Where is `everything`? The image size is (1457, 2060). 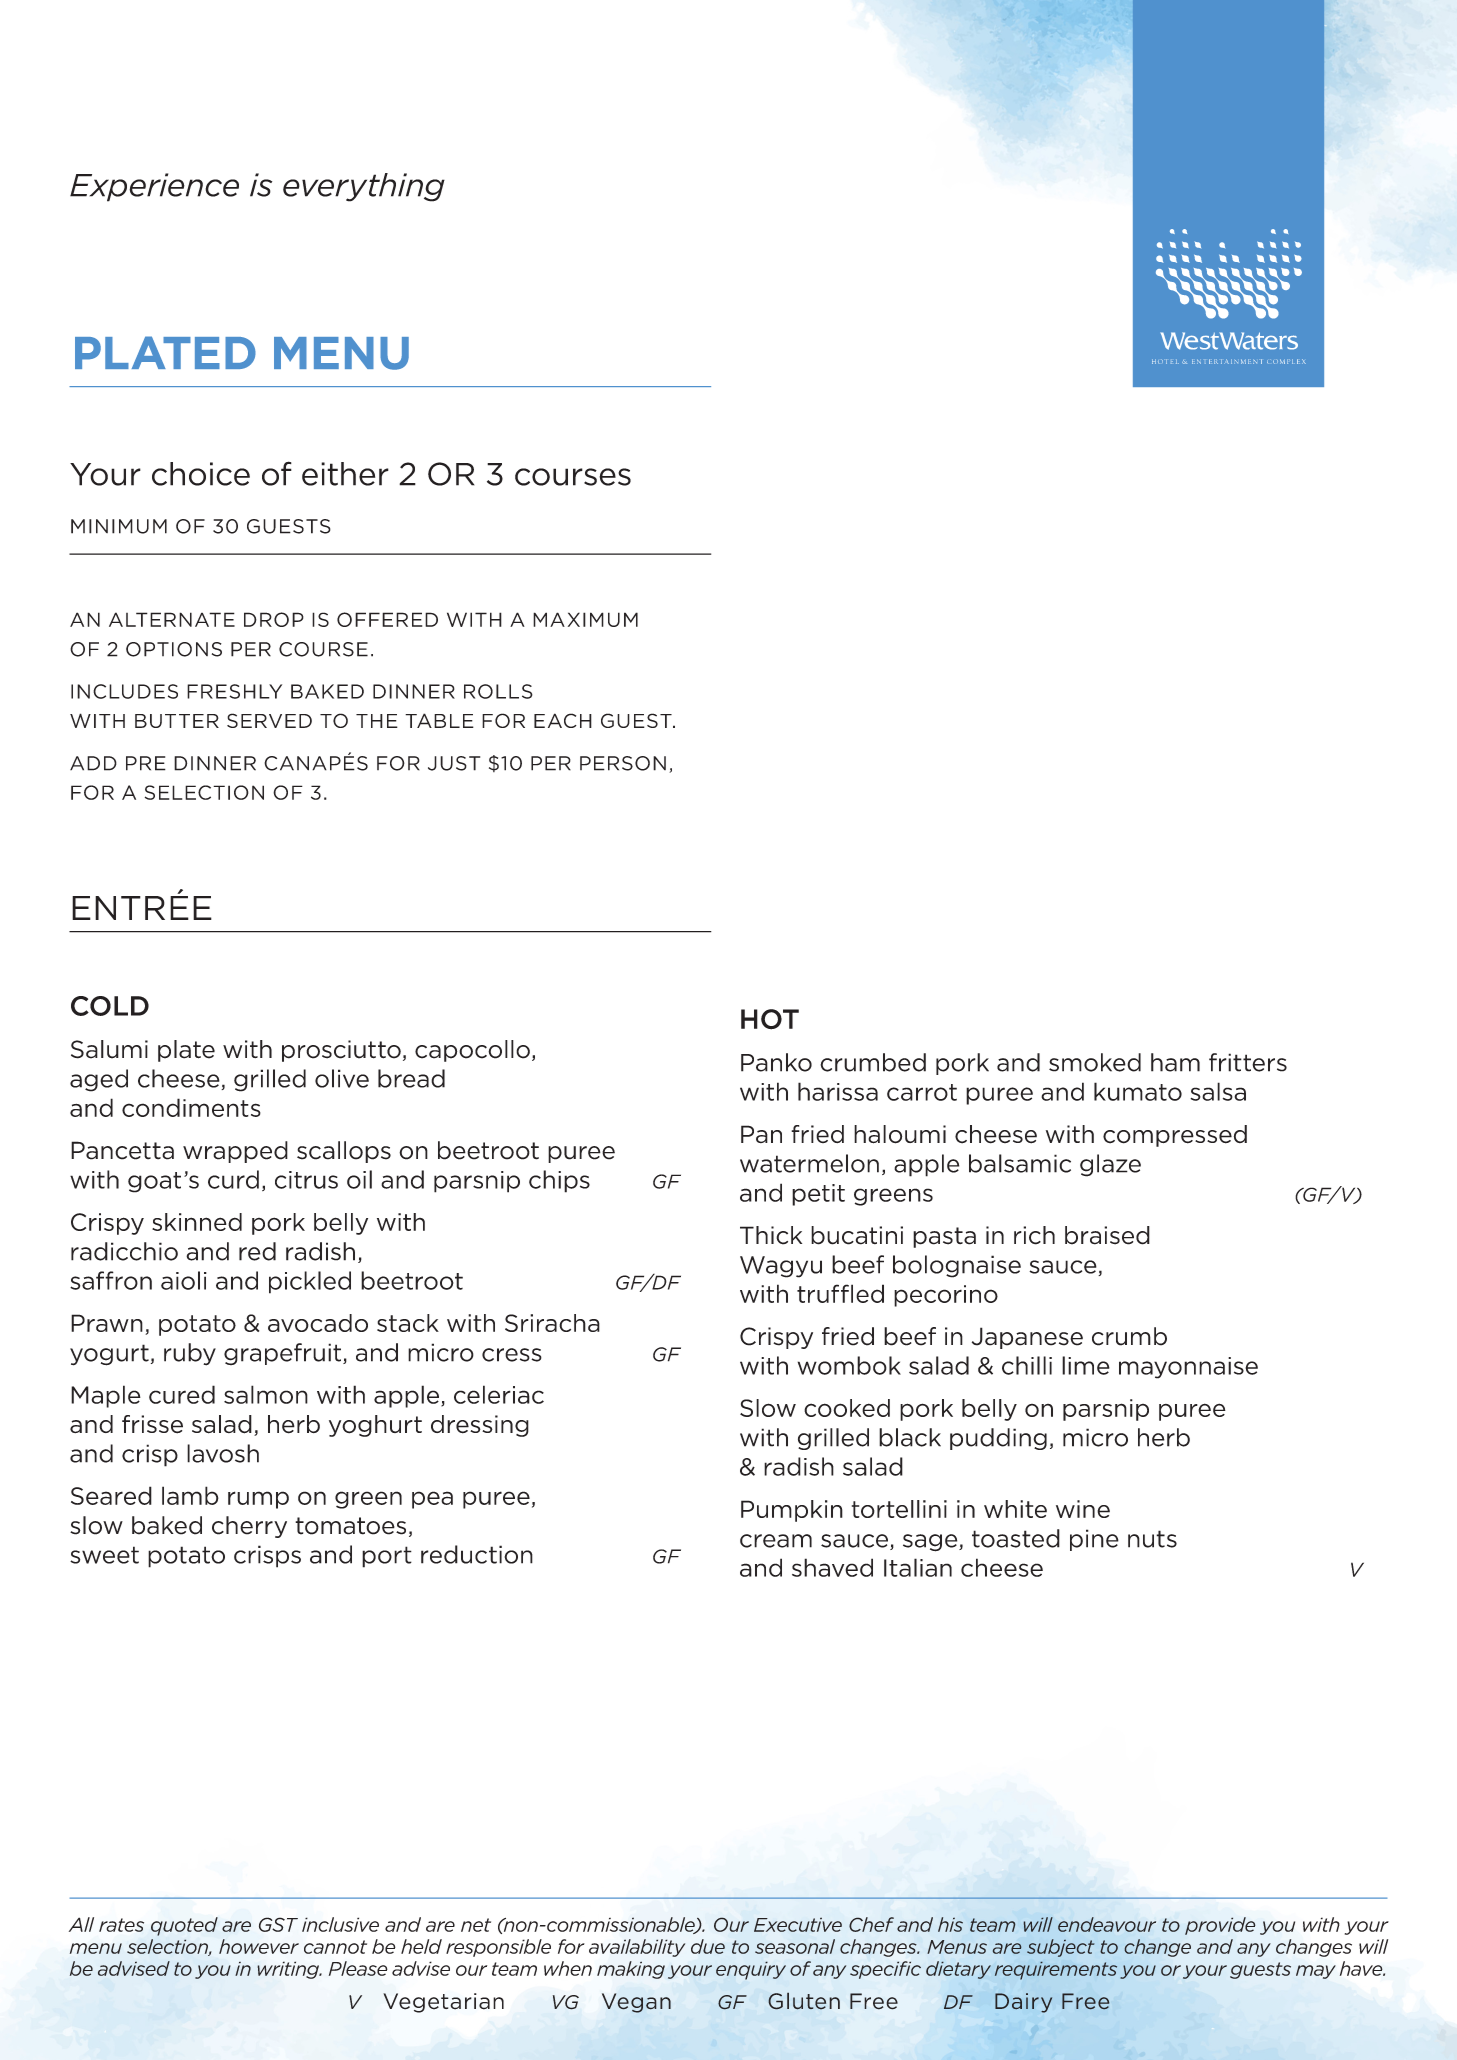
everything is located at coordinates (364, 187).
